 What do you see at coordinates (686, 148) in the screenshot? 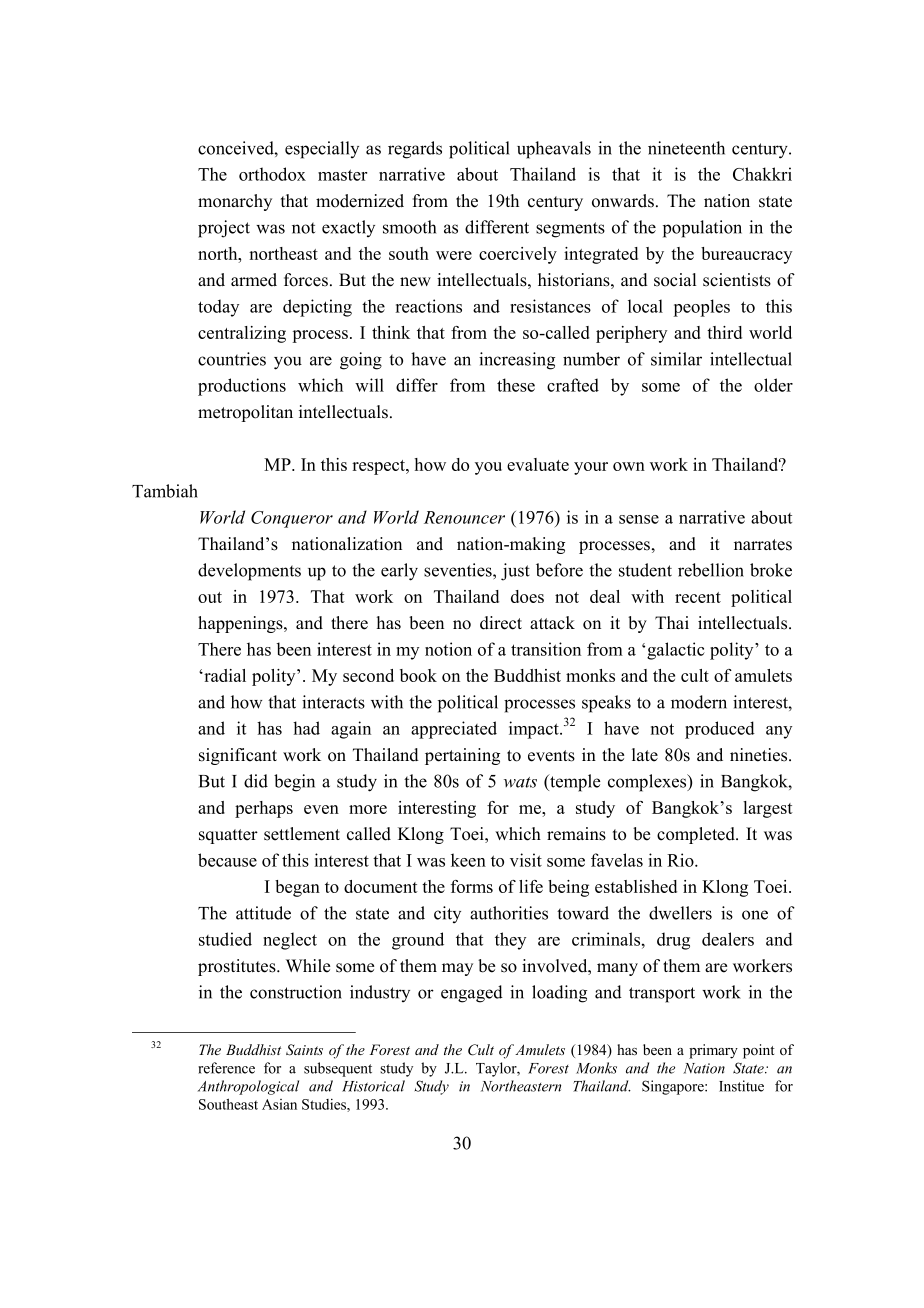
I see `nineteenth` at bounding box center [686, 148].
